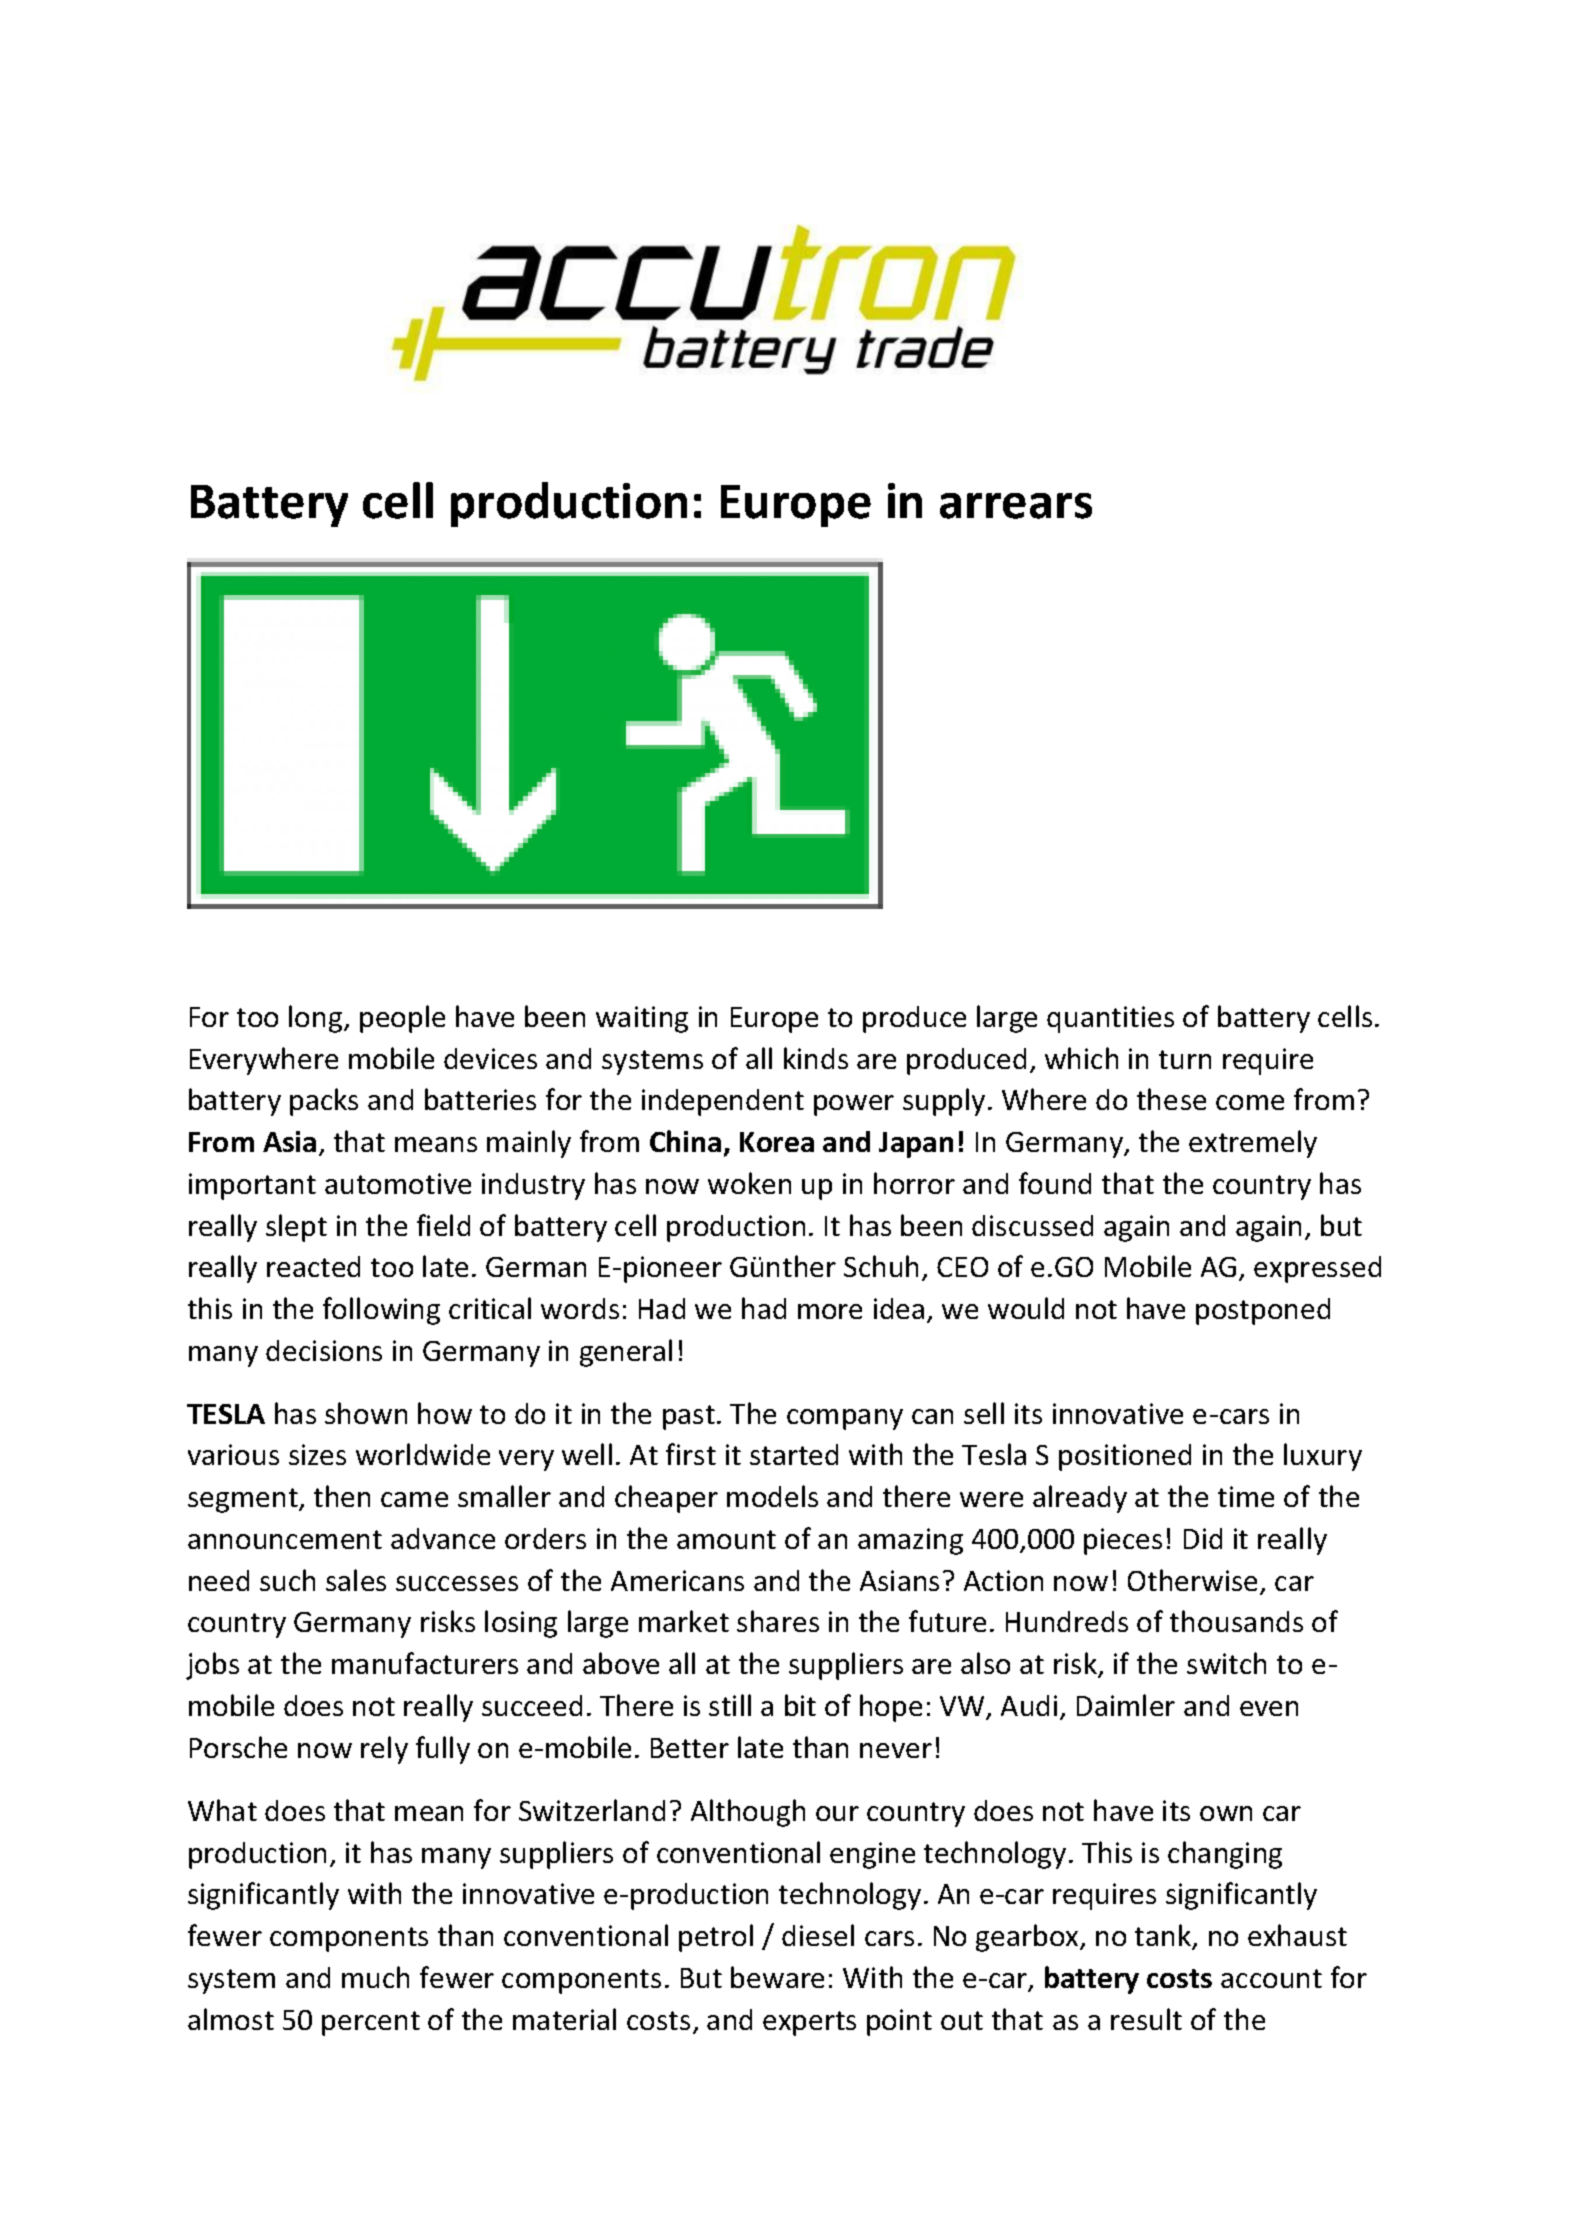 This screenshot has width=1572, height=2224. What do you see at coordinates (313, 1266) in the screenshot?
I see `reacted` at bounding box center [313, 1266].
